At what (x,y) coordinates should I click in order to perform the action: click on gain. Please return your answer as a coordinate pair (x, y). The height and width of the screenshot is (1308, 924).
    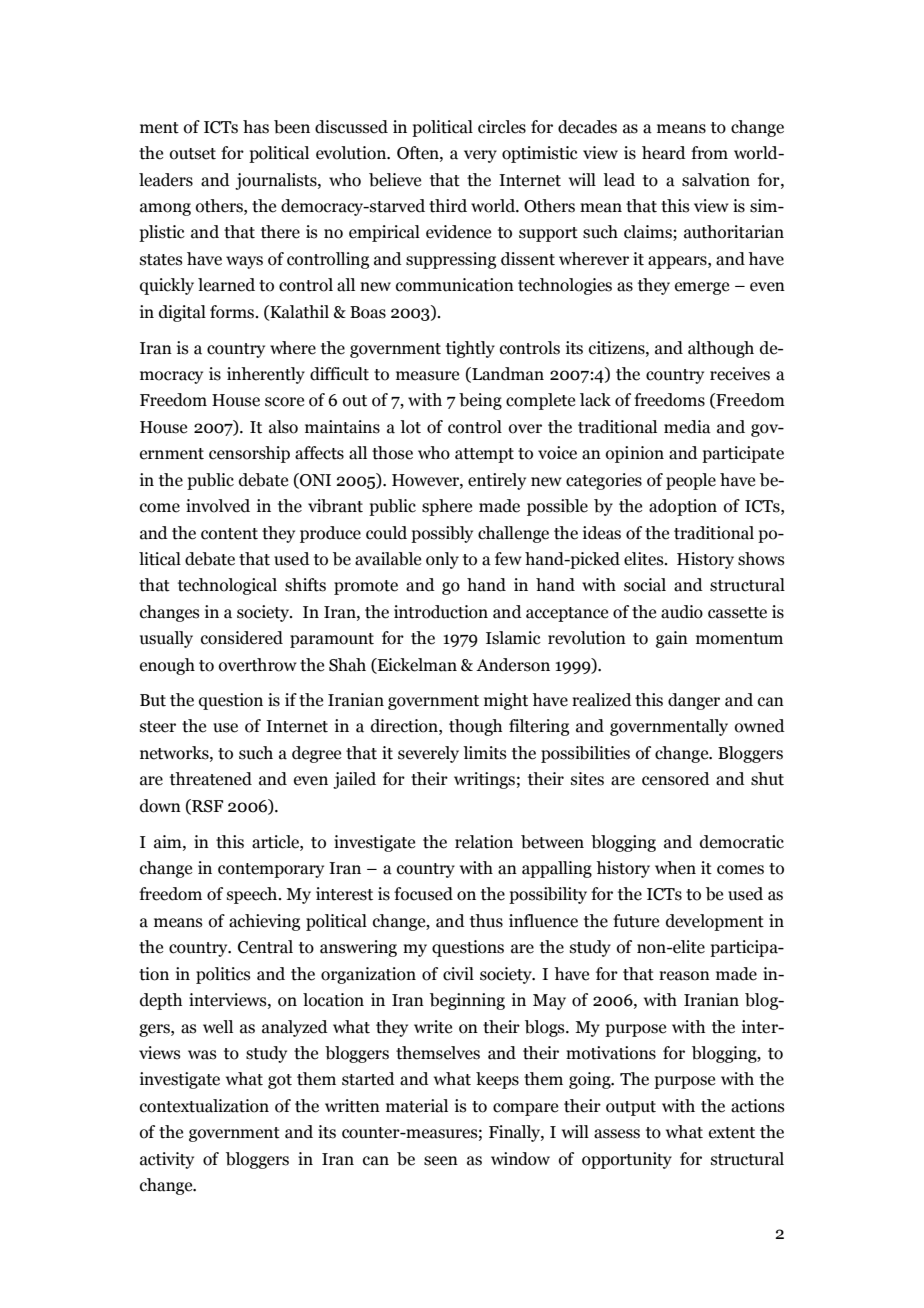
    Looking at the image, I should click on (672, 639).
